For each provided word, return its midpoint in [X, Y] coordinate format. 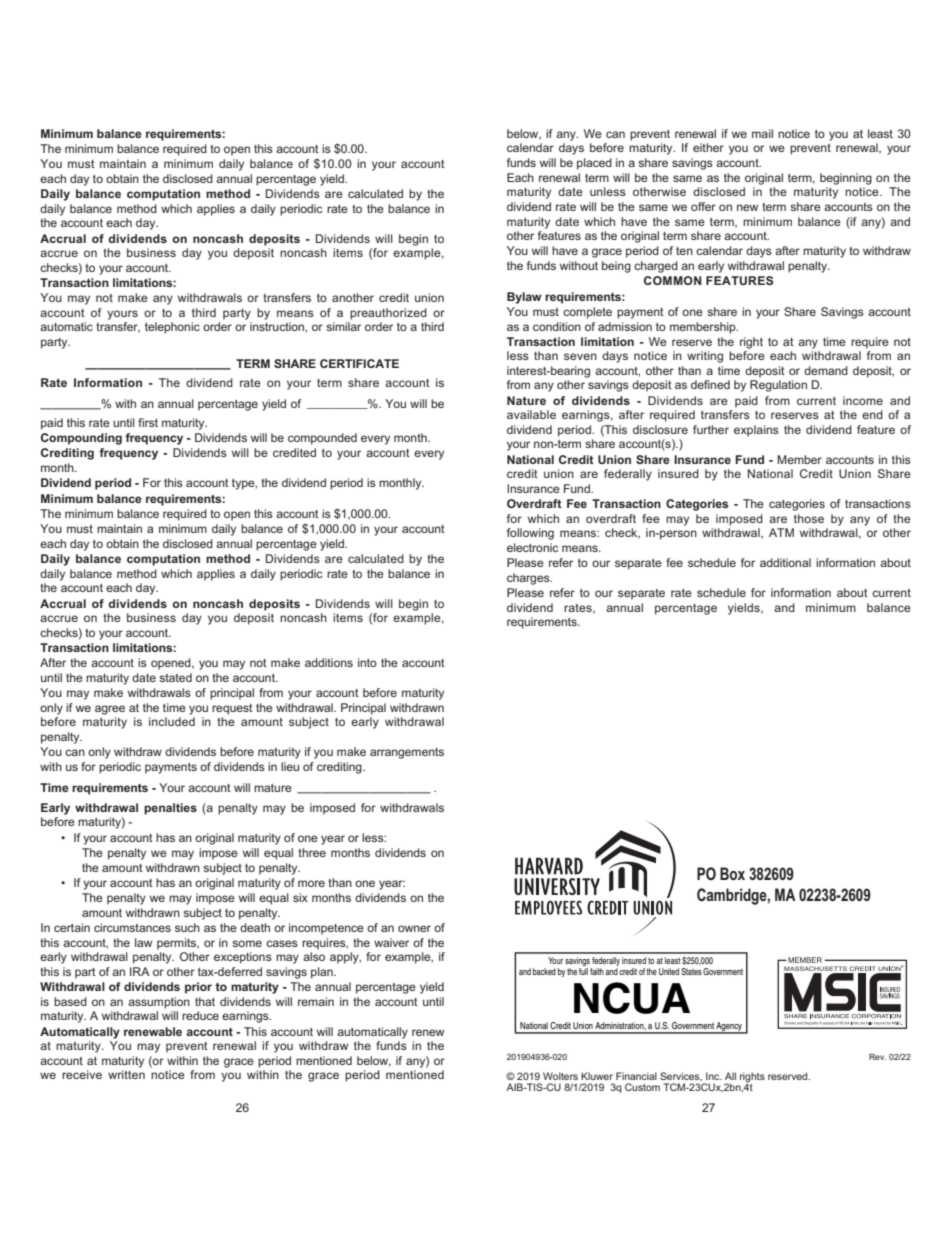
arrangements [407, 753]
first [148, 422]
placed [594, 164]
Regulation [778, 386]
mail [762, 133]
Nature [526, 400]
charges [529, 579]
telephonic [172, 328]
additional [785, 562]
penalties [170, 809]
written [126, 1074]
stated [175, 677]
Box [732, 873]
